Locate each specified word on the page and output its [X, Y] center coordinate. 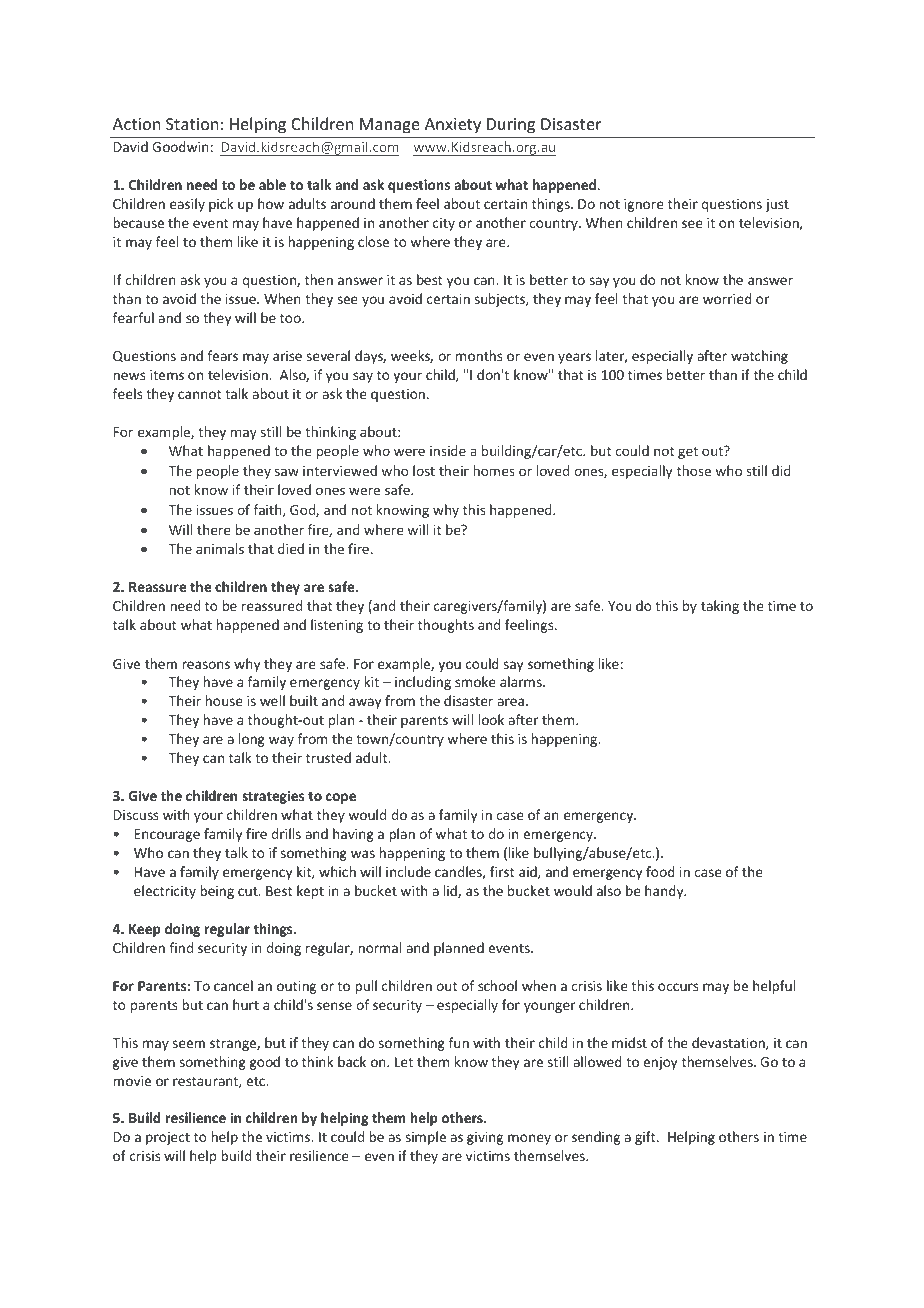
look [491, 719]
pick [221, 205]
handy [665, 892]
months [479, 355]
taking [720, 607]
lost [424, 470]
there [214, 529]
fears [222, 355]
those [694, 470]
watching [759, 357]
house [224, 700]
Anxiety [453, 126]
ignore [644, 205]
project [168, 1138]
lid [451, 891]
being [217, 892]
